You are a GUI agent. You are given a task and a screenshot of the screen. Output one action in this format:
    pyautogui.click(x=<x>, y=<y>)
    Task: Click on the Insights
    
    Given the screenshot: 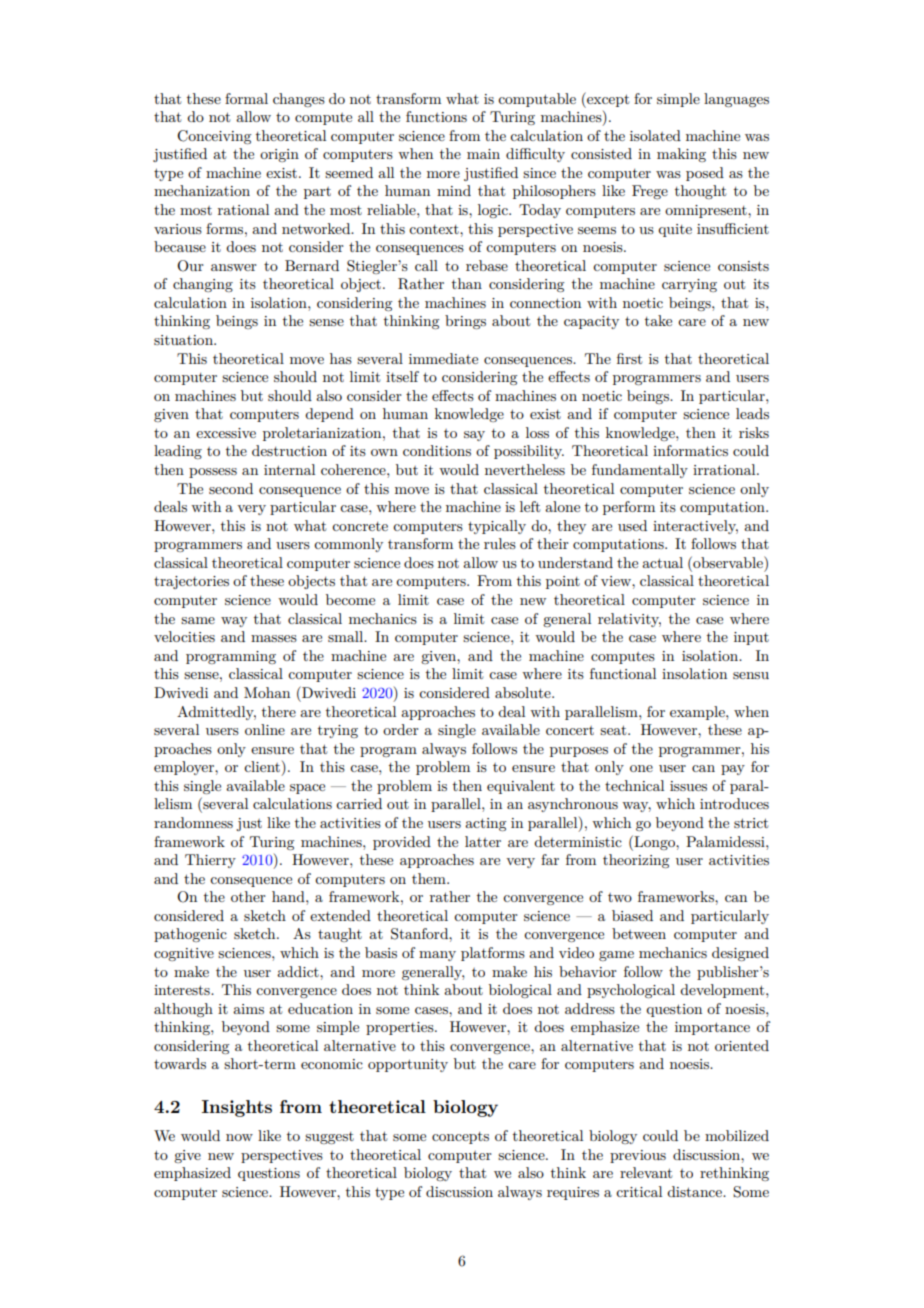 What is the action you would take?
    pyautogui.click(x=237, y=1108)
